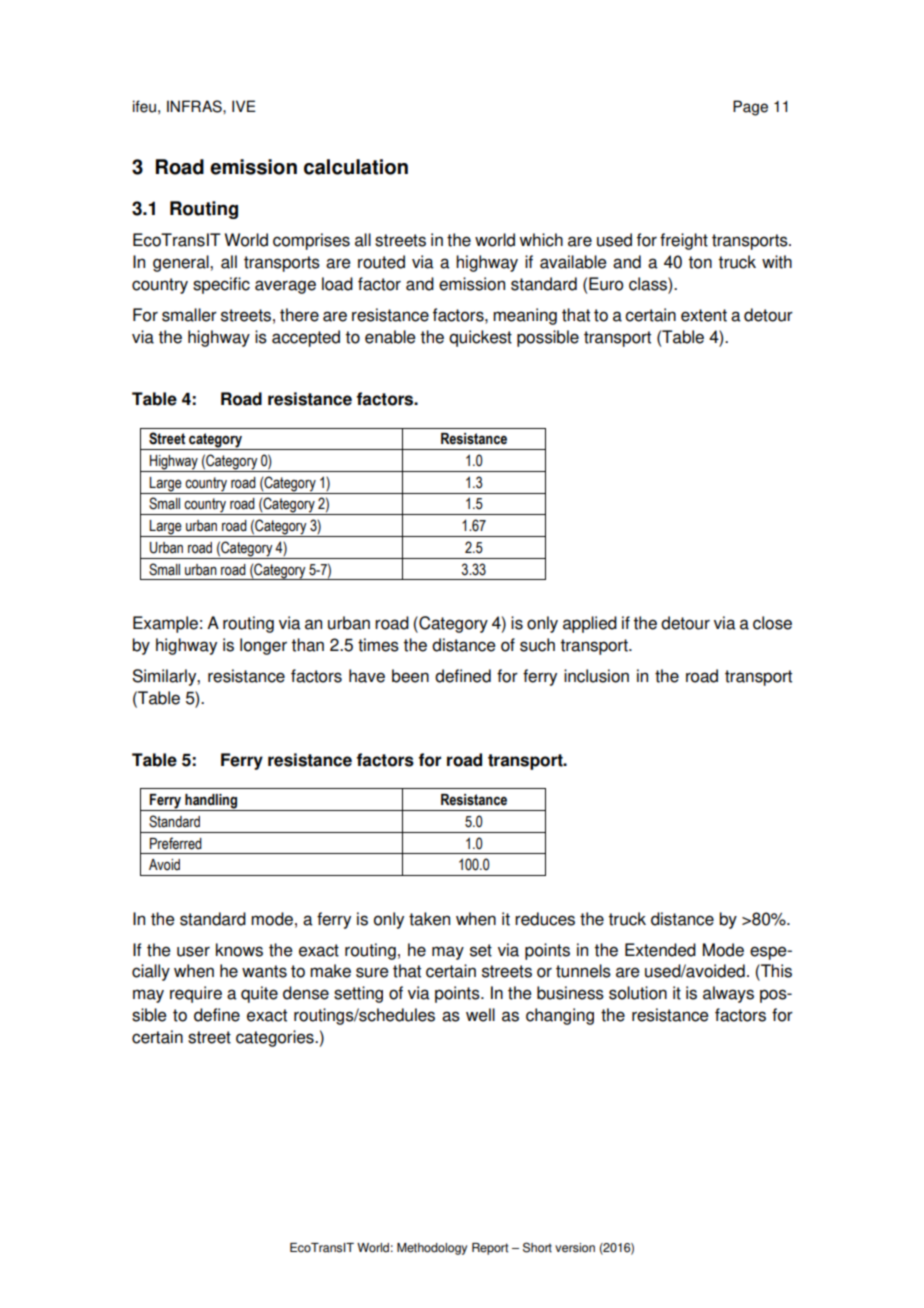 The height and width of the image is (1308, 924). Describe the element at coordinates (165, 624) in the image. I see `Example` at that location.
